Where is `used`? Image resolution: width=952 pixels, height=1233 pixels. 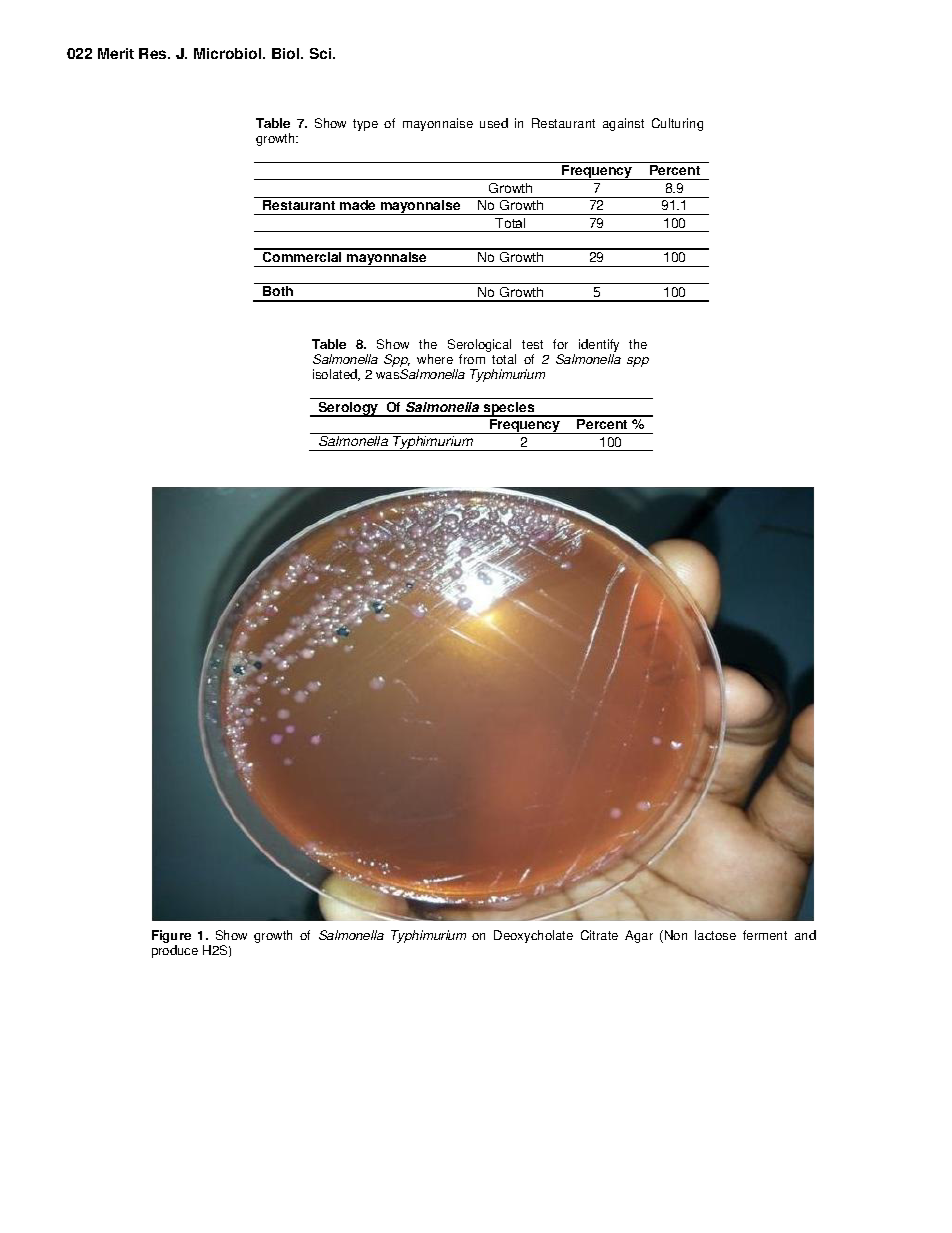 used is located at coordinates (494, 123).
